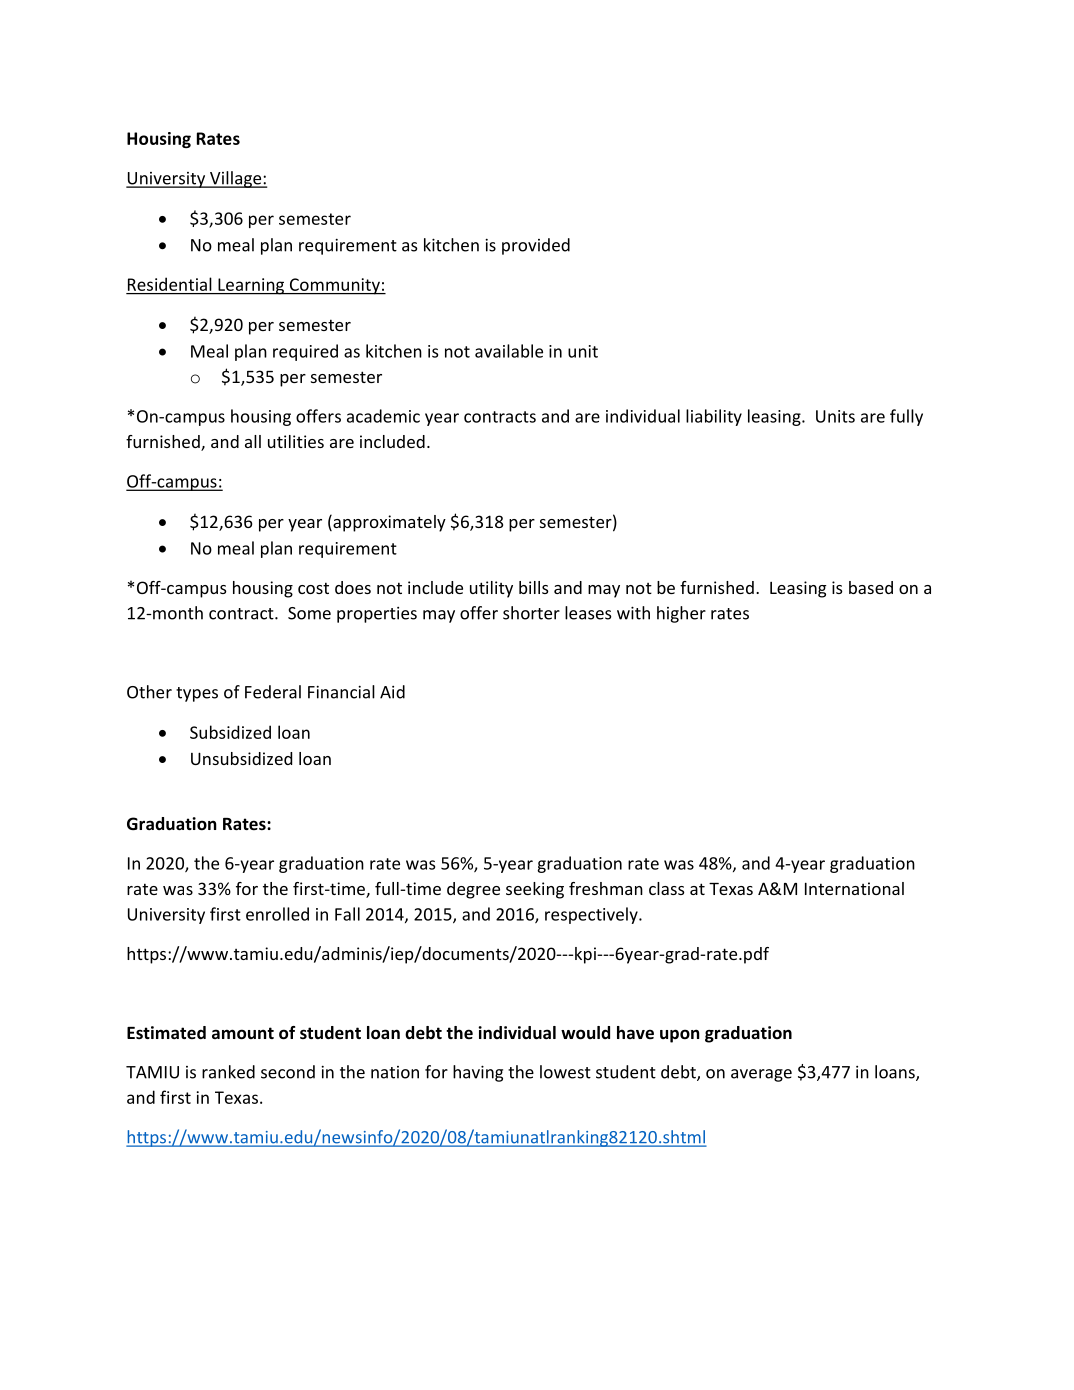  I want to click on amount, so click(243, 1033).
